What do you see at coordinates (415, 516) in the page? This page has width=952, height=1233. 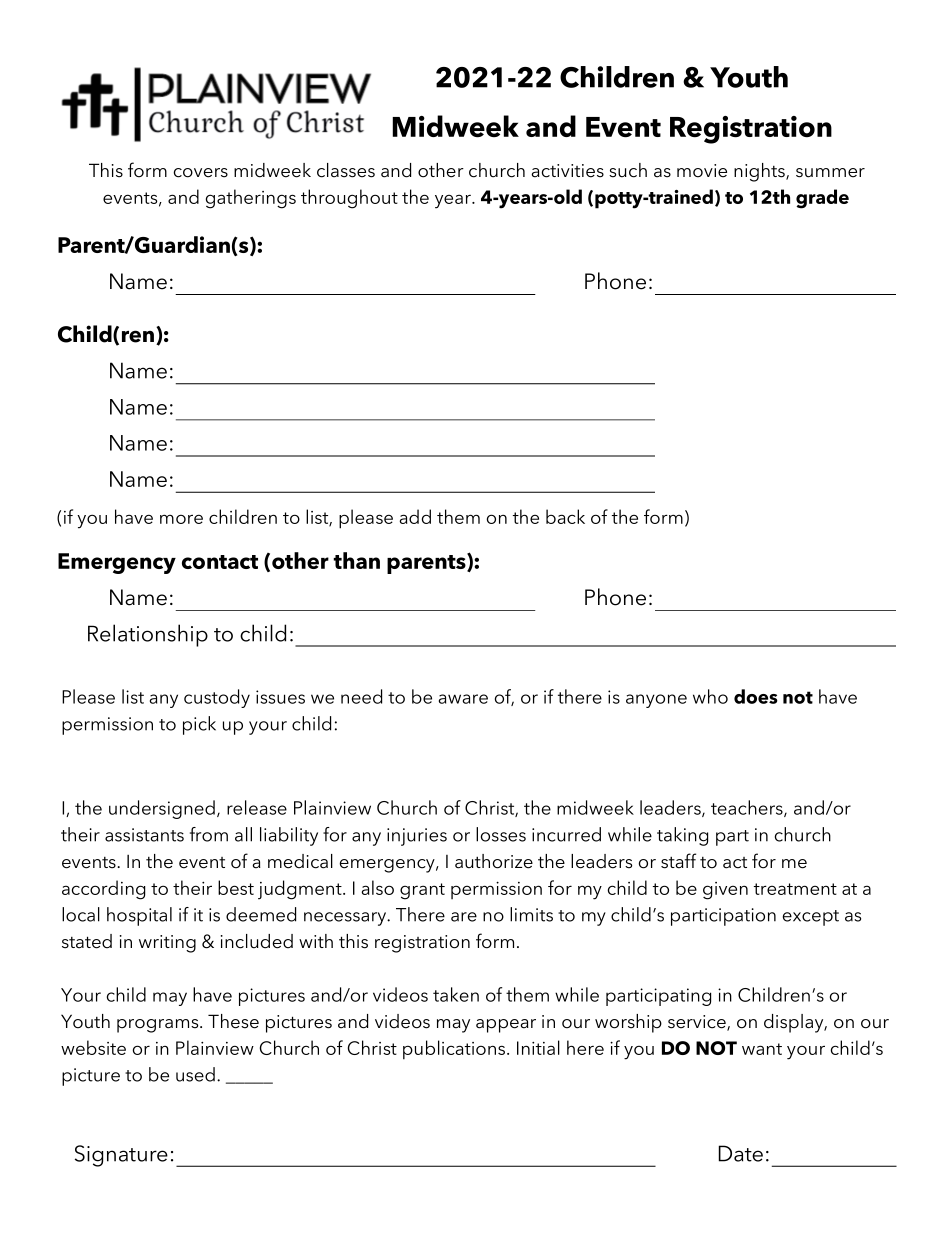 I see `add` at bounding box center [415, 516].
